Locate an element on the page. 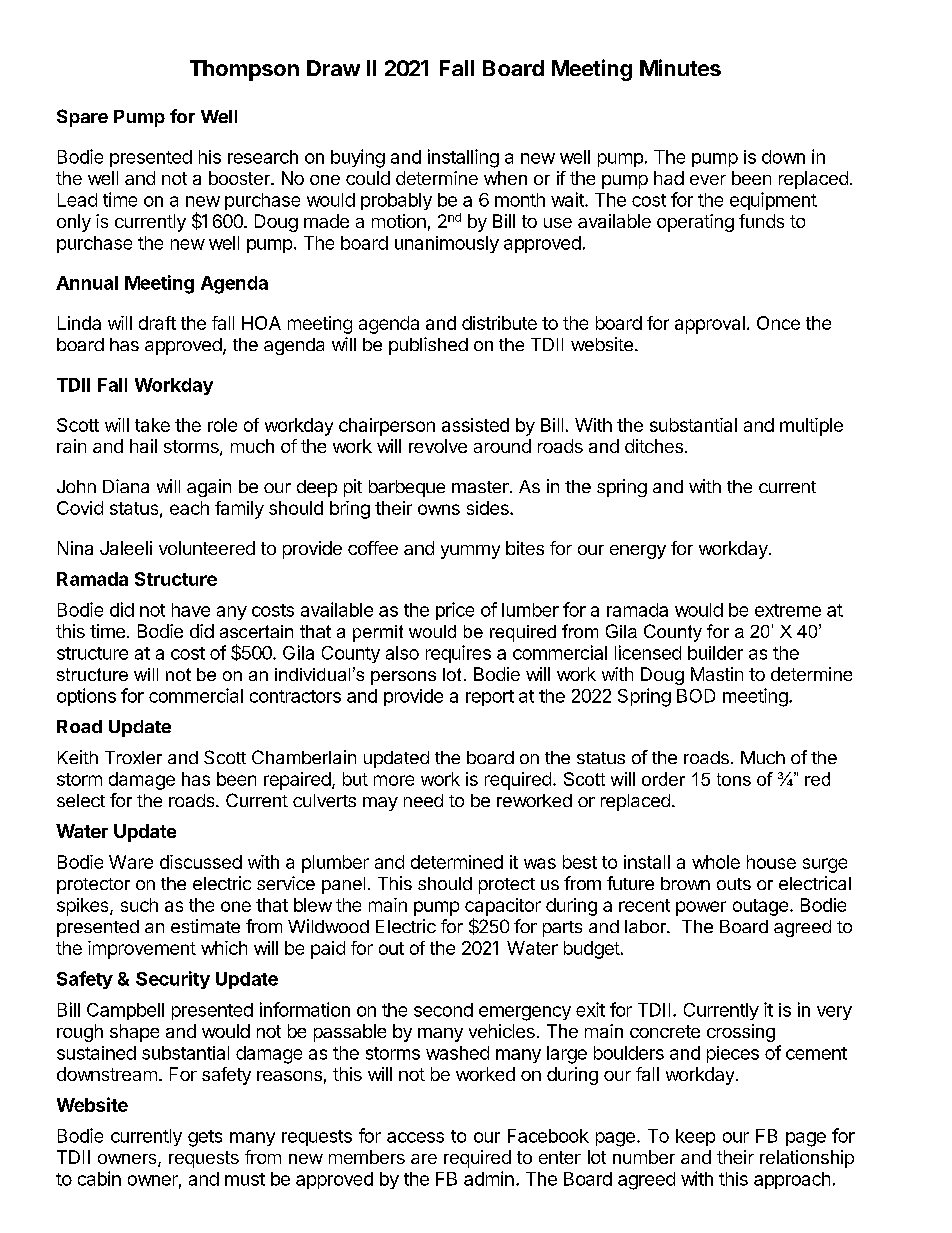  price is located at coordinates (455, 611).
